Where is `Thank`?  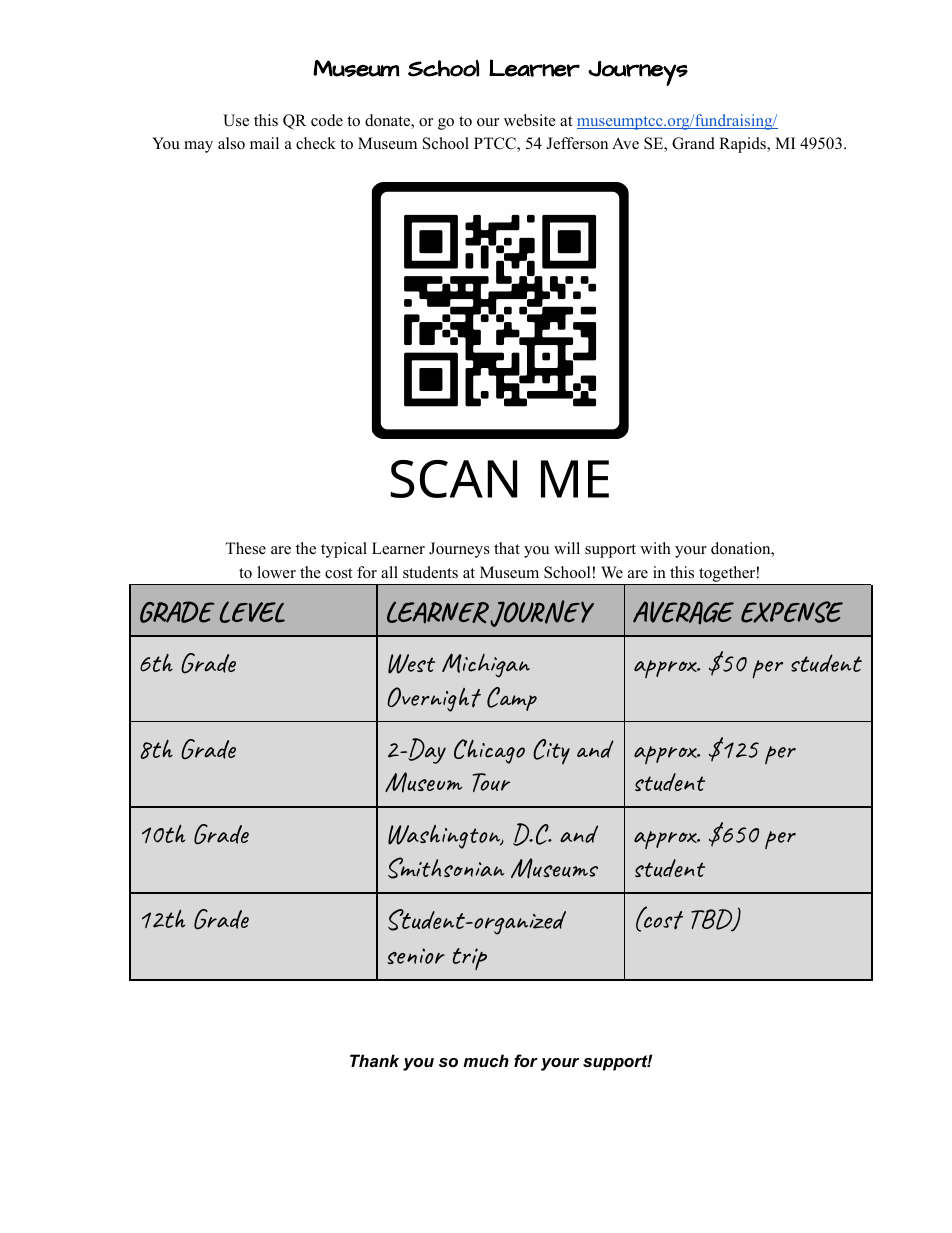 Thank is located at coordinates (374, 1060).
